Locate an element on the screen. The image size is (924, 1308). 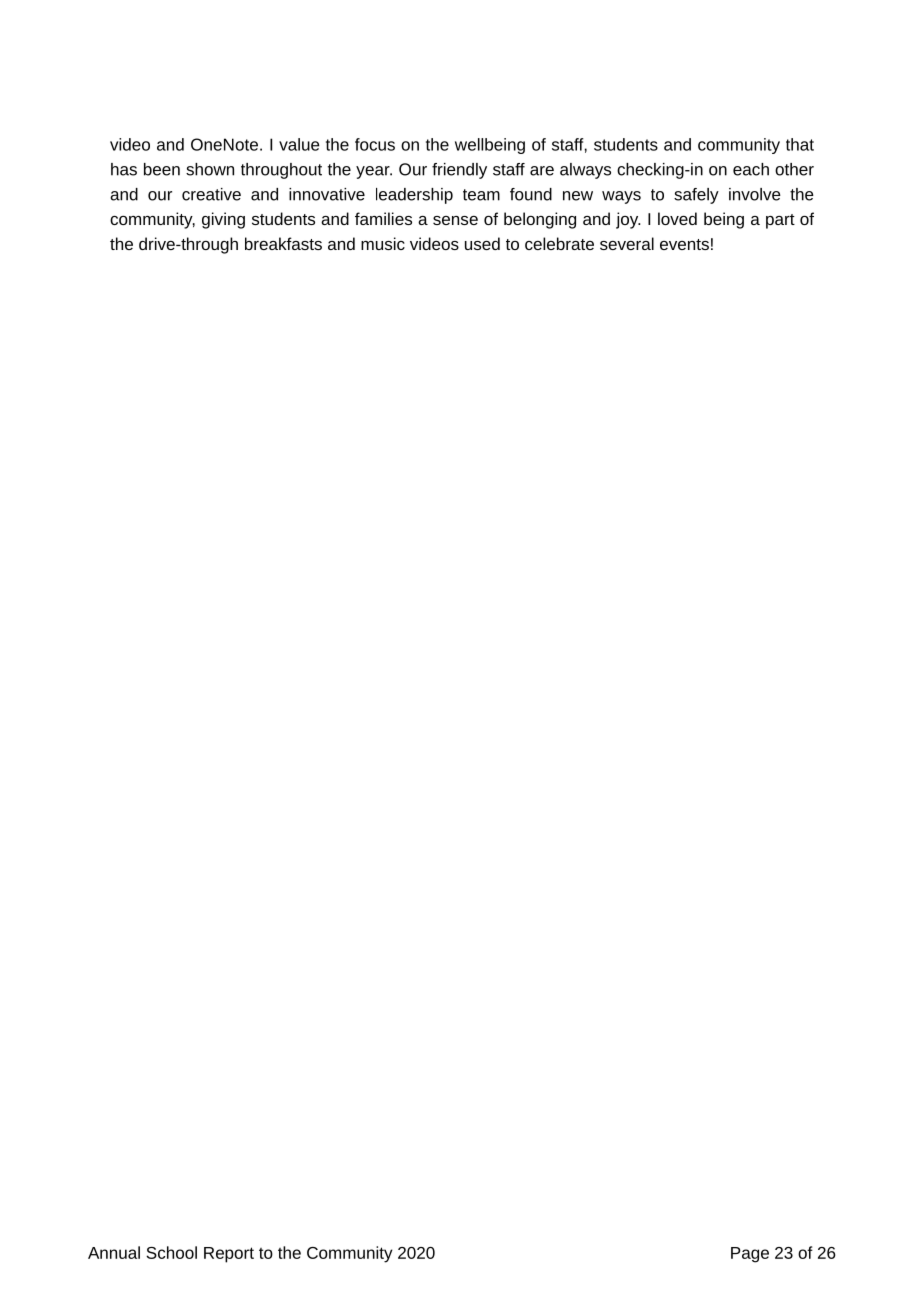
School is located at coordinates (171, 1252).
